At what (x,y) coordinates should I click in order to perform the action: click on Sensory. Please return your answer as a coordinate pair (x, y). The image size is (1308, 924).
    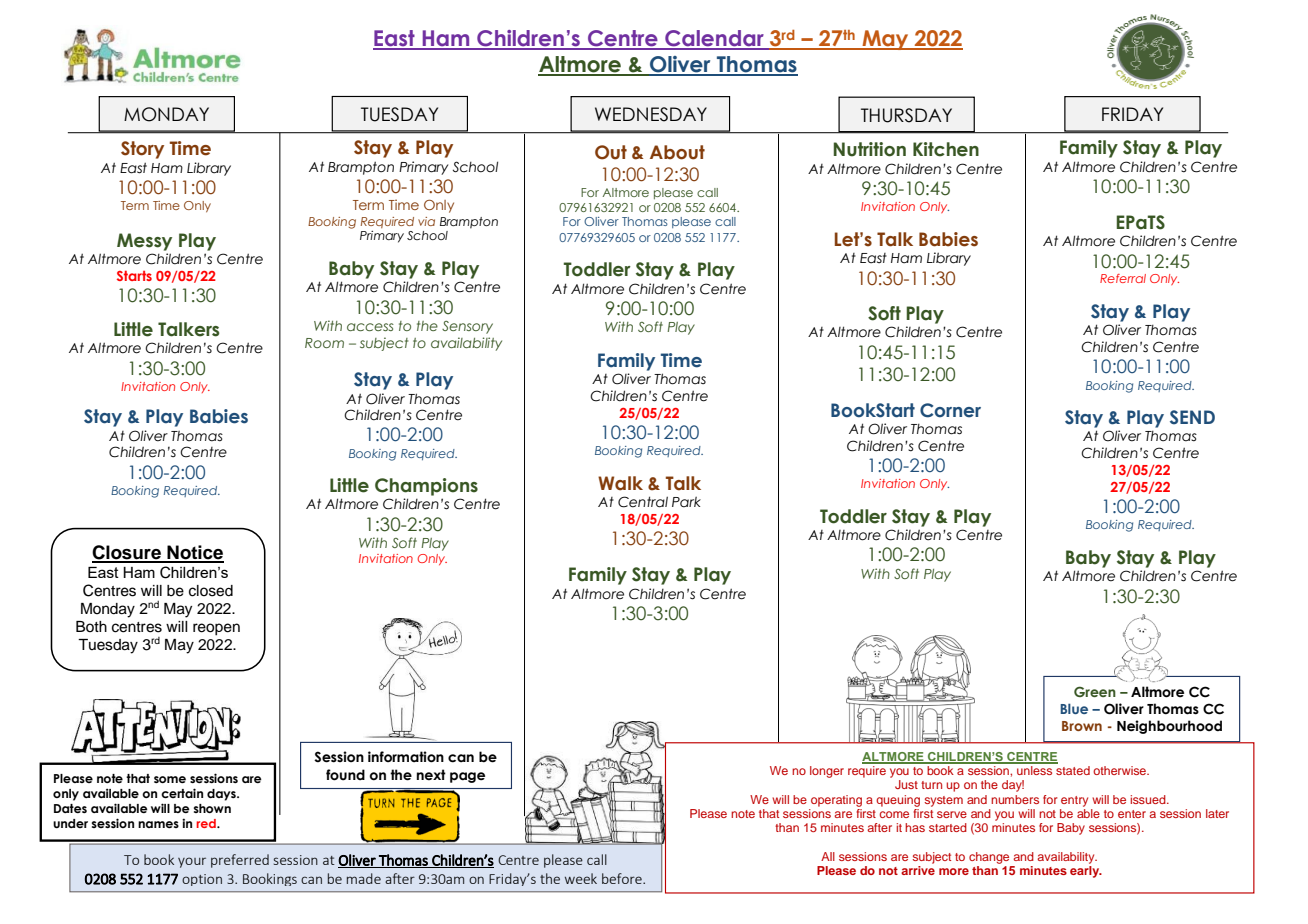
    Looking at the image, I should click on (467, 327).
